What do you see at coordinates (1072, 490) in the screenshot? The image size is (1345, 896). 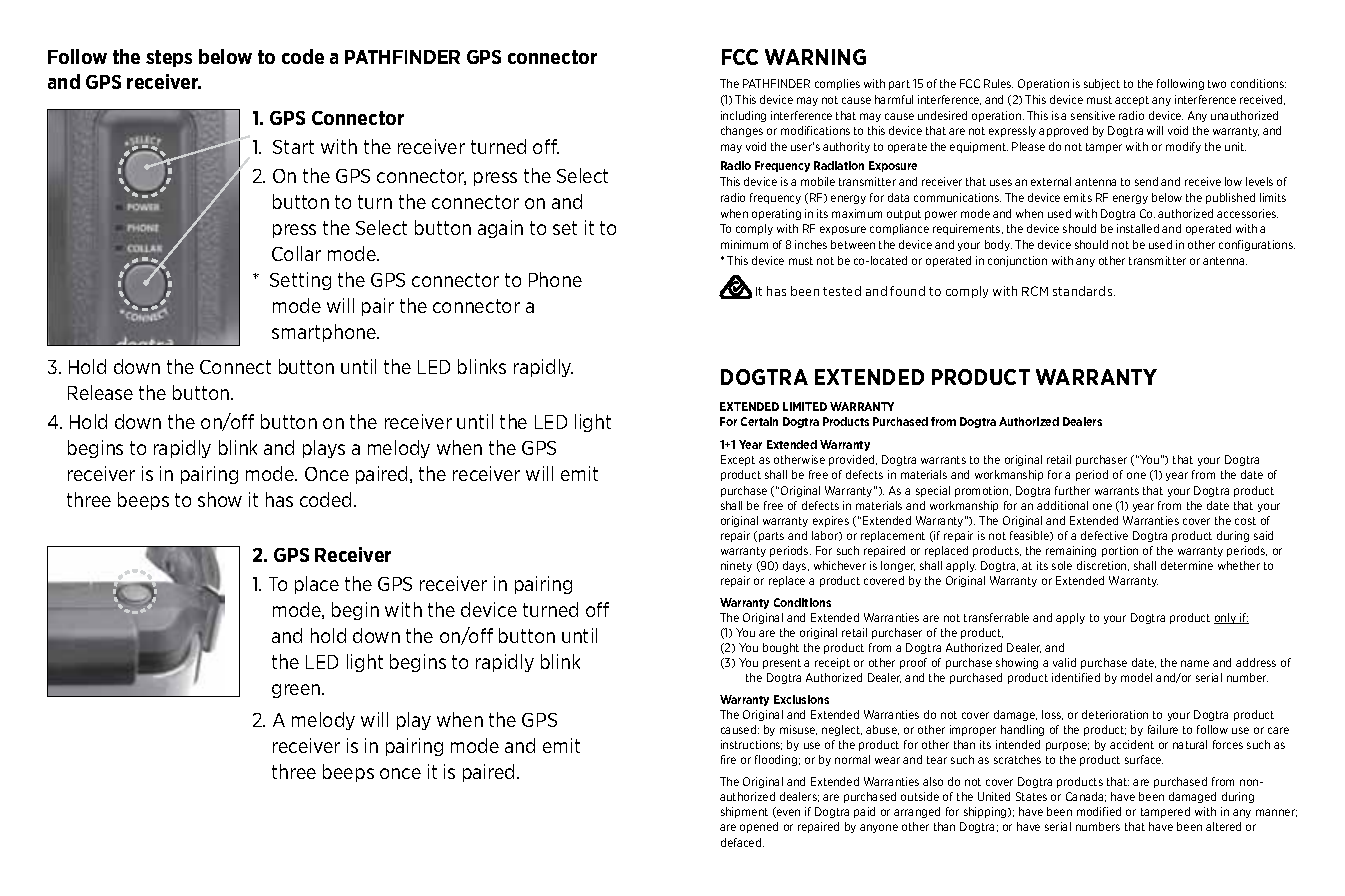 I see `further` at bounding box center [1072, 490].
